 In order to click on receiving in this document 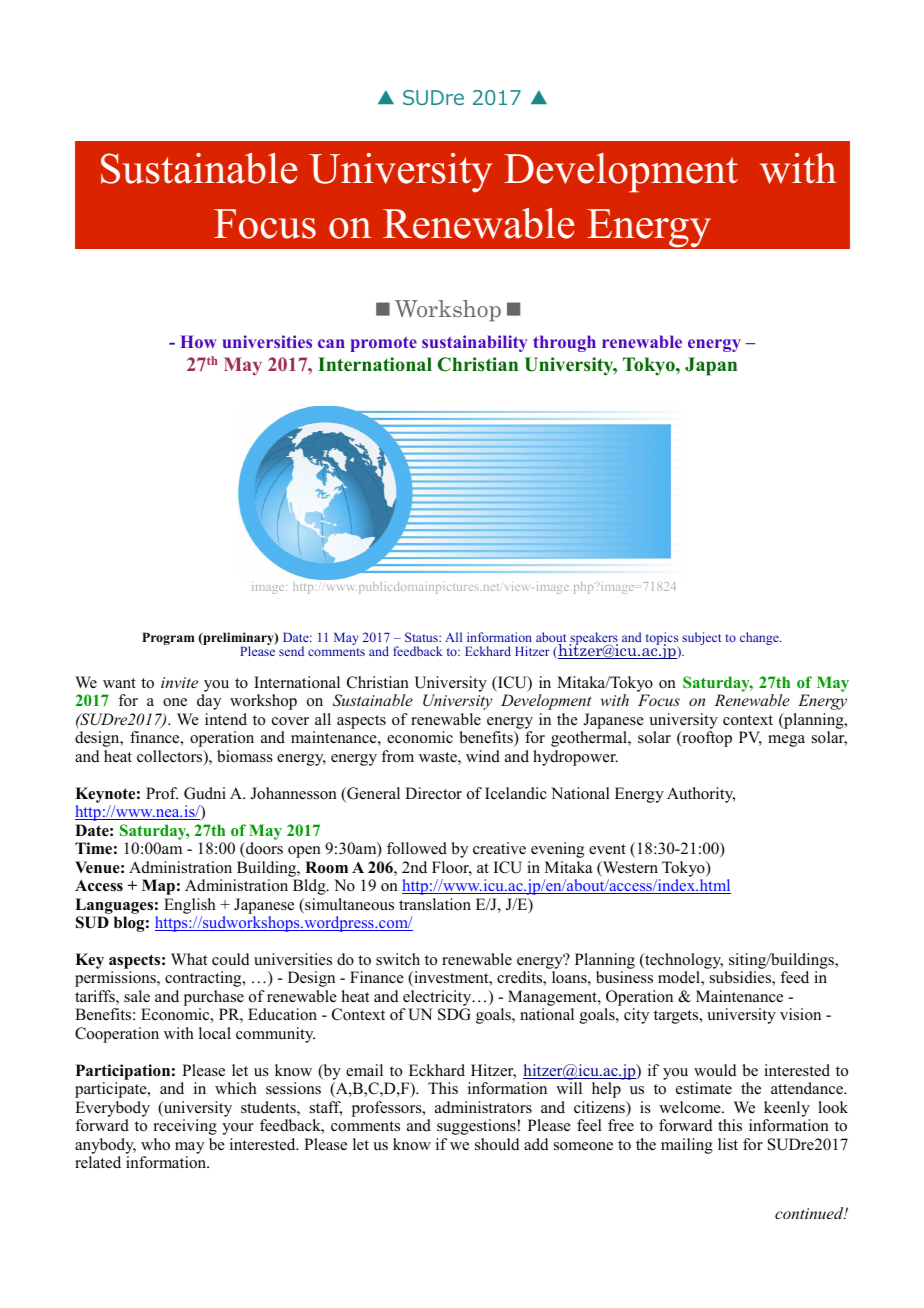, I will do `click(185, 1127)`.
